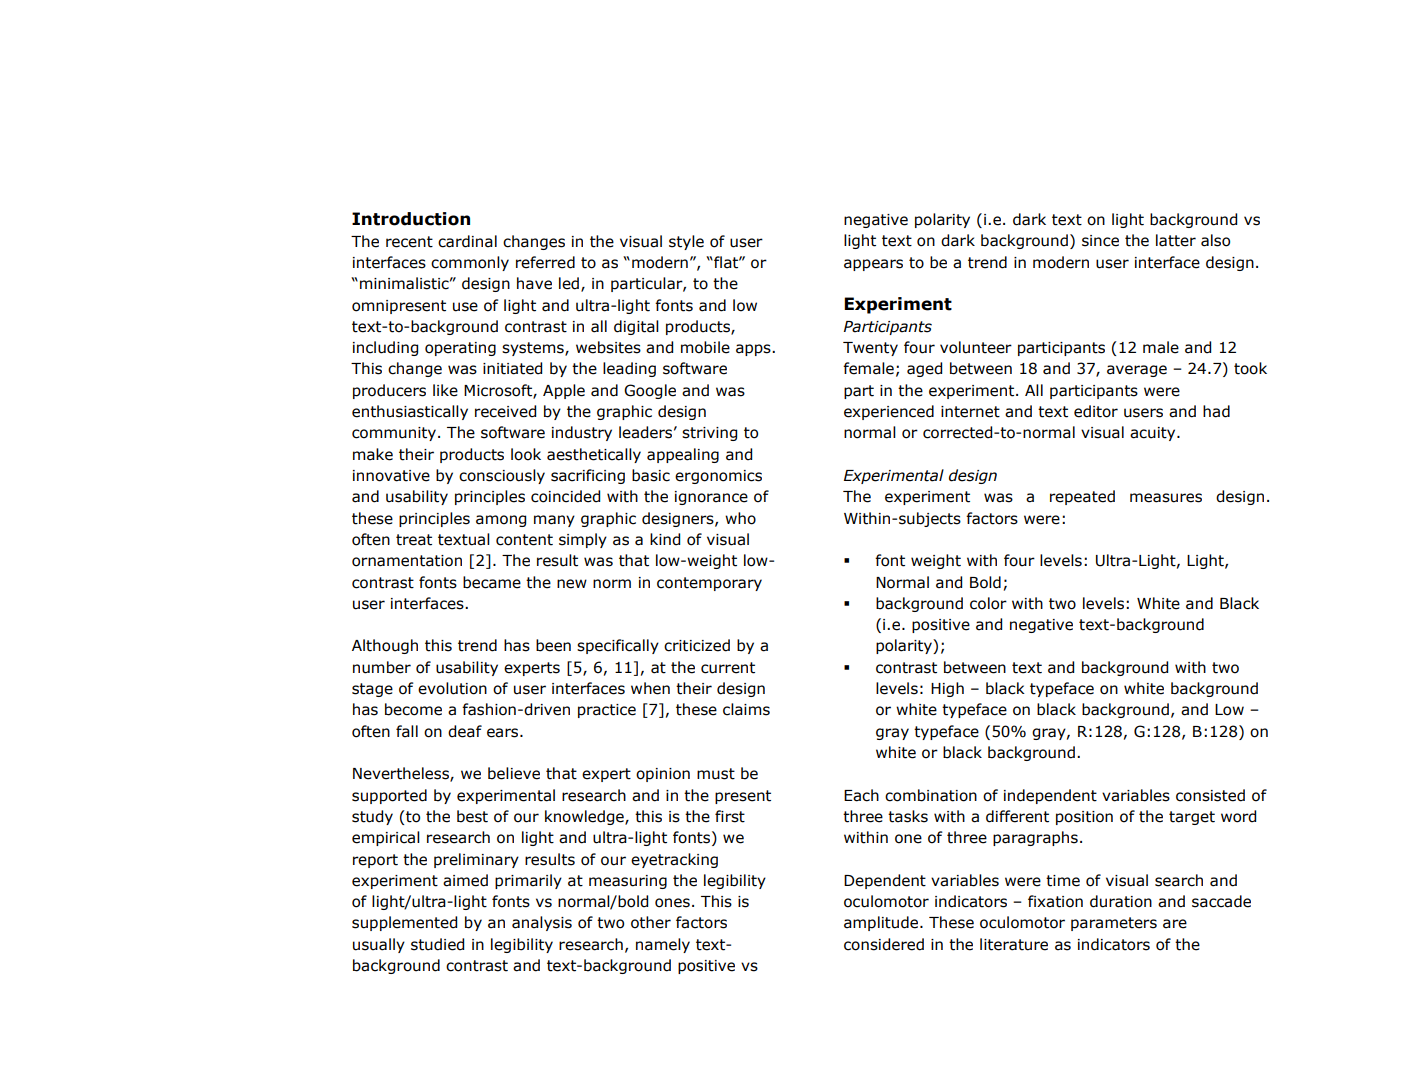  I want to click on amplitude, so click(881, 923).
